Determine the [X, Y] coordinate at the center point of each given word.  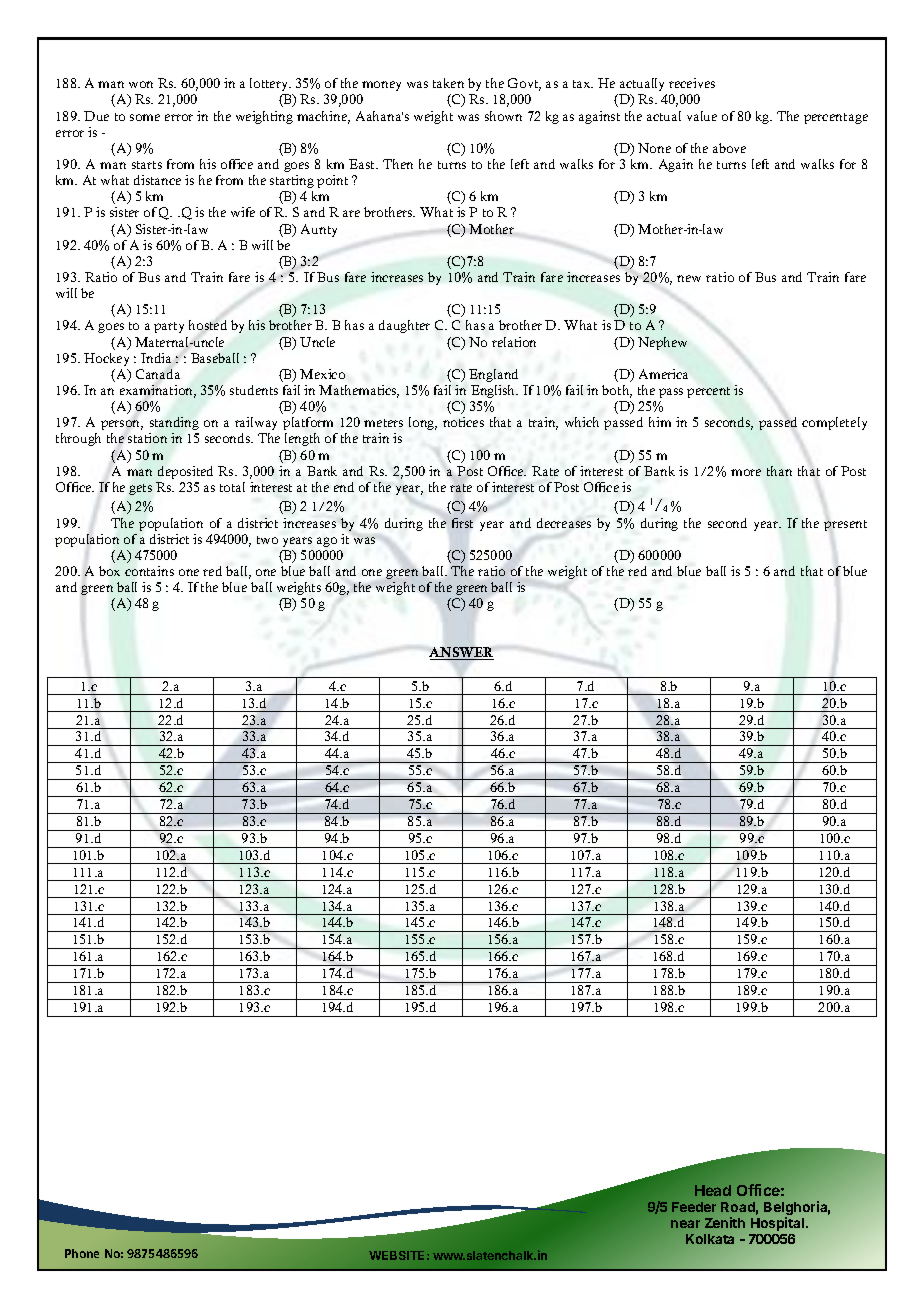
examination [158, 391]
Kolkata [710, 1239]
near [685, 1224]
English [494, 391]
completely [834, 423]
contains [149, 571]
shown [503, 116]
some [145, 117]
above [729, 148]
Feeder [694, 1207]
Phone [82, 1253]
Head [713, 1190]
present [845, 525]
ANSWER [461, 653]
